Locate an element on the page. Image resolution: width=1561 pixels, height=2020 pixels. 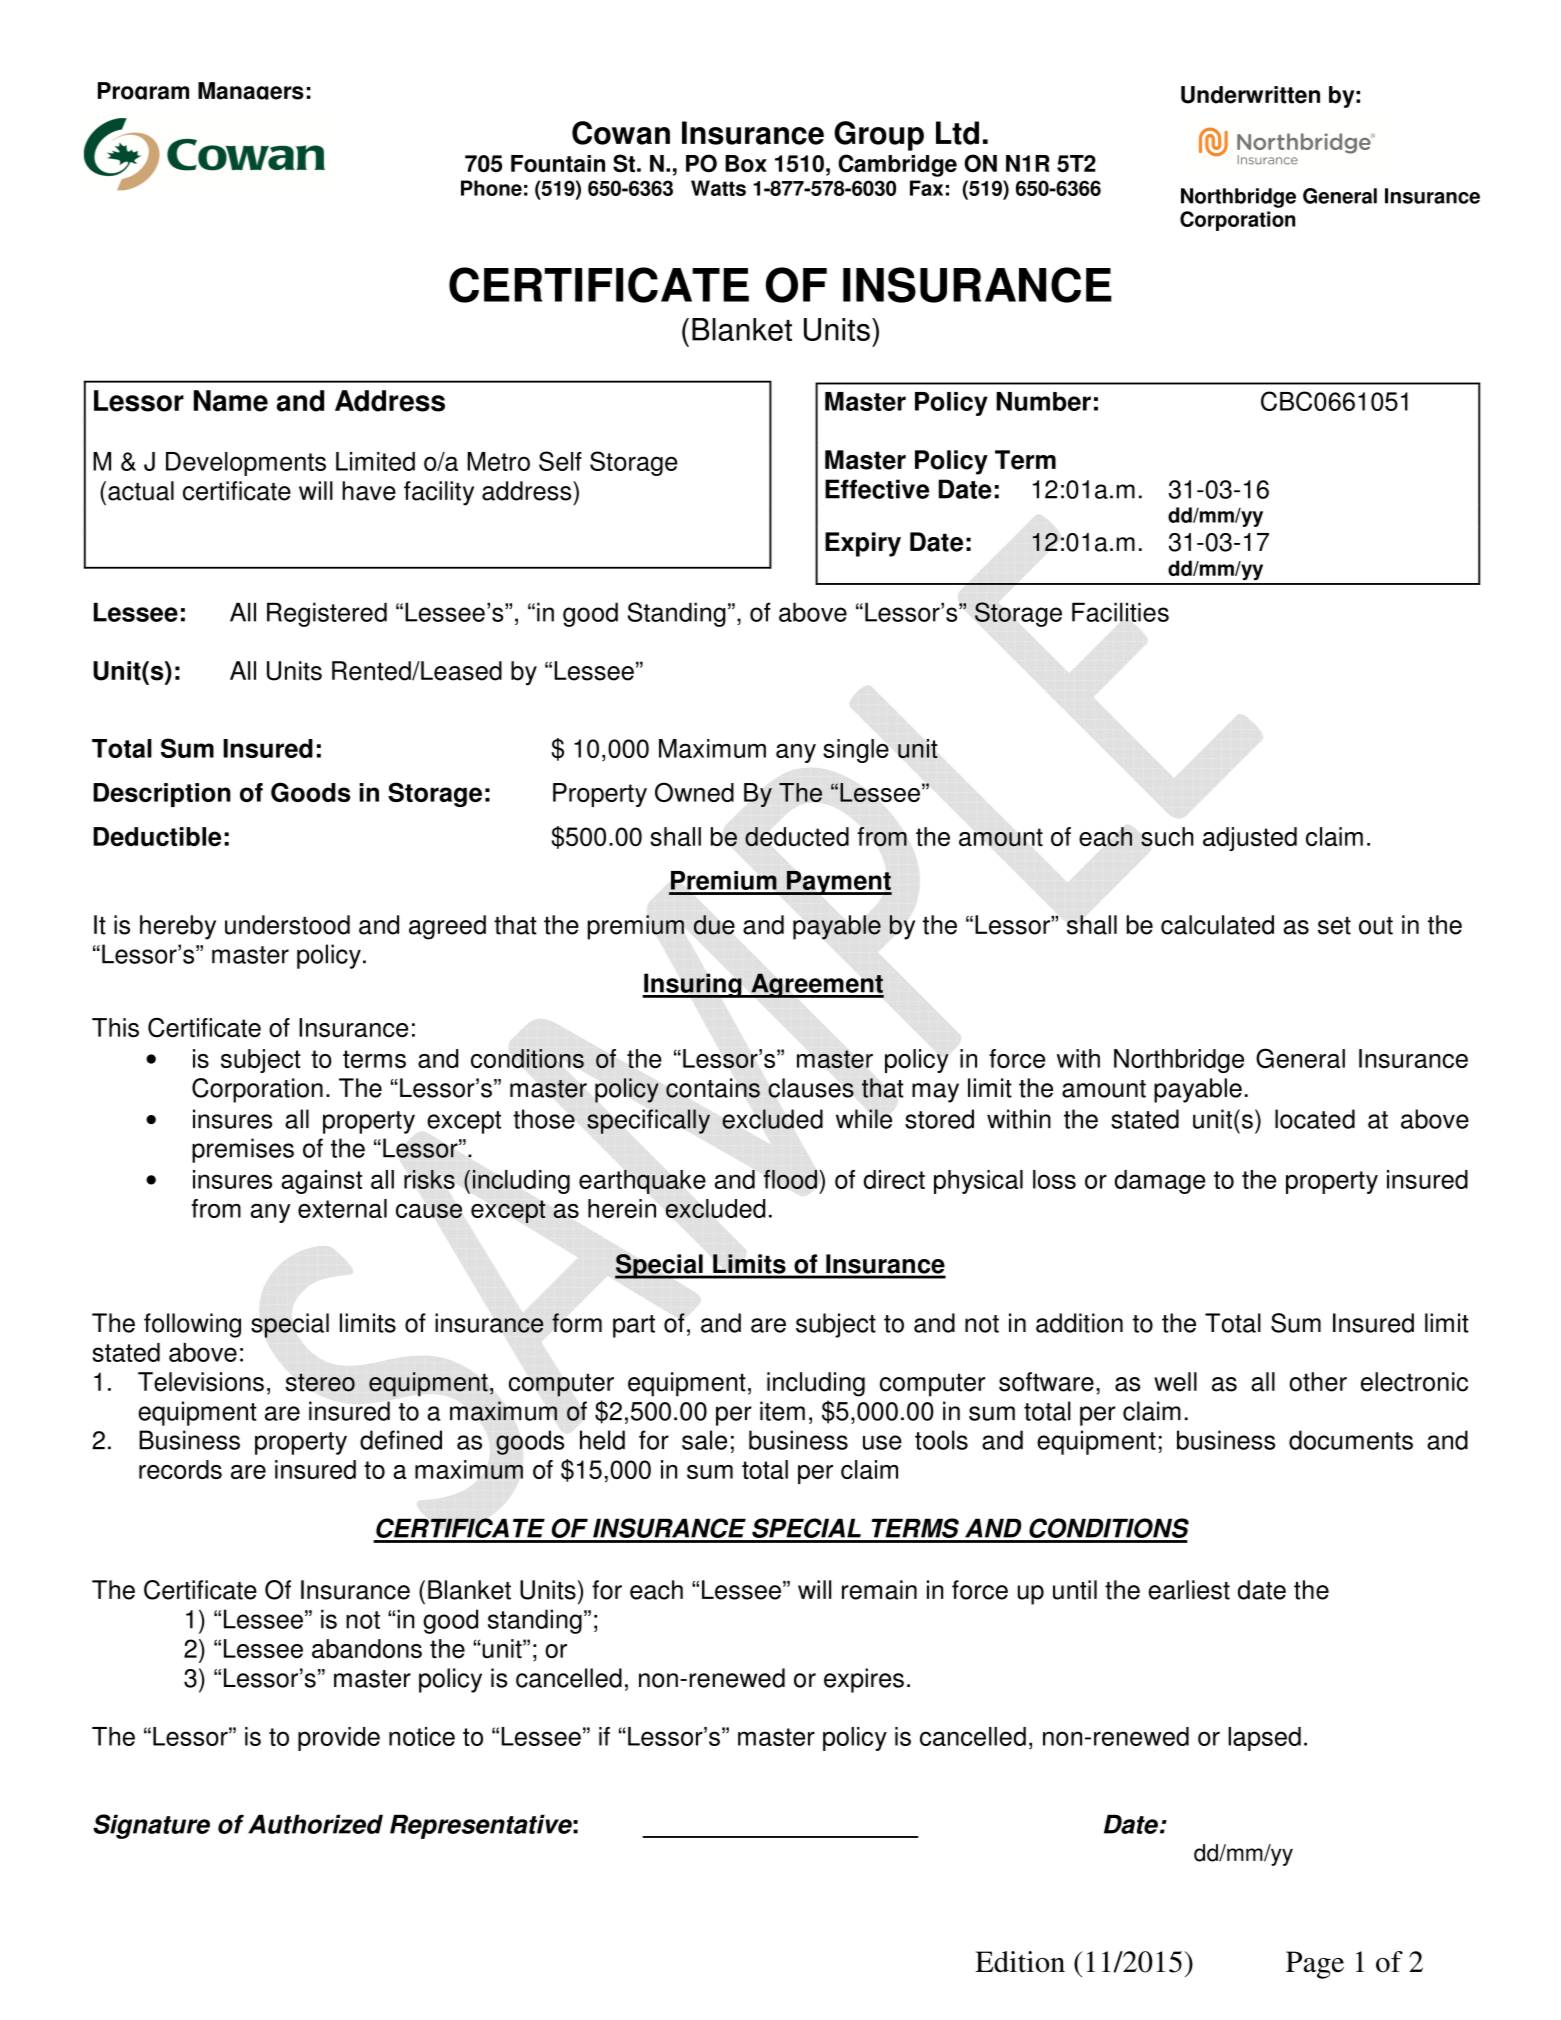
Registered is located at coordinates (327, 614).
